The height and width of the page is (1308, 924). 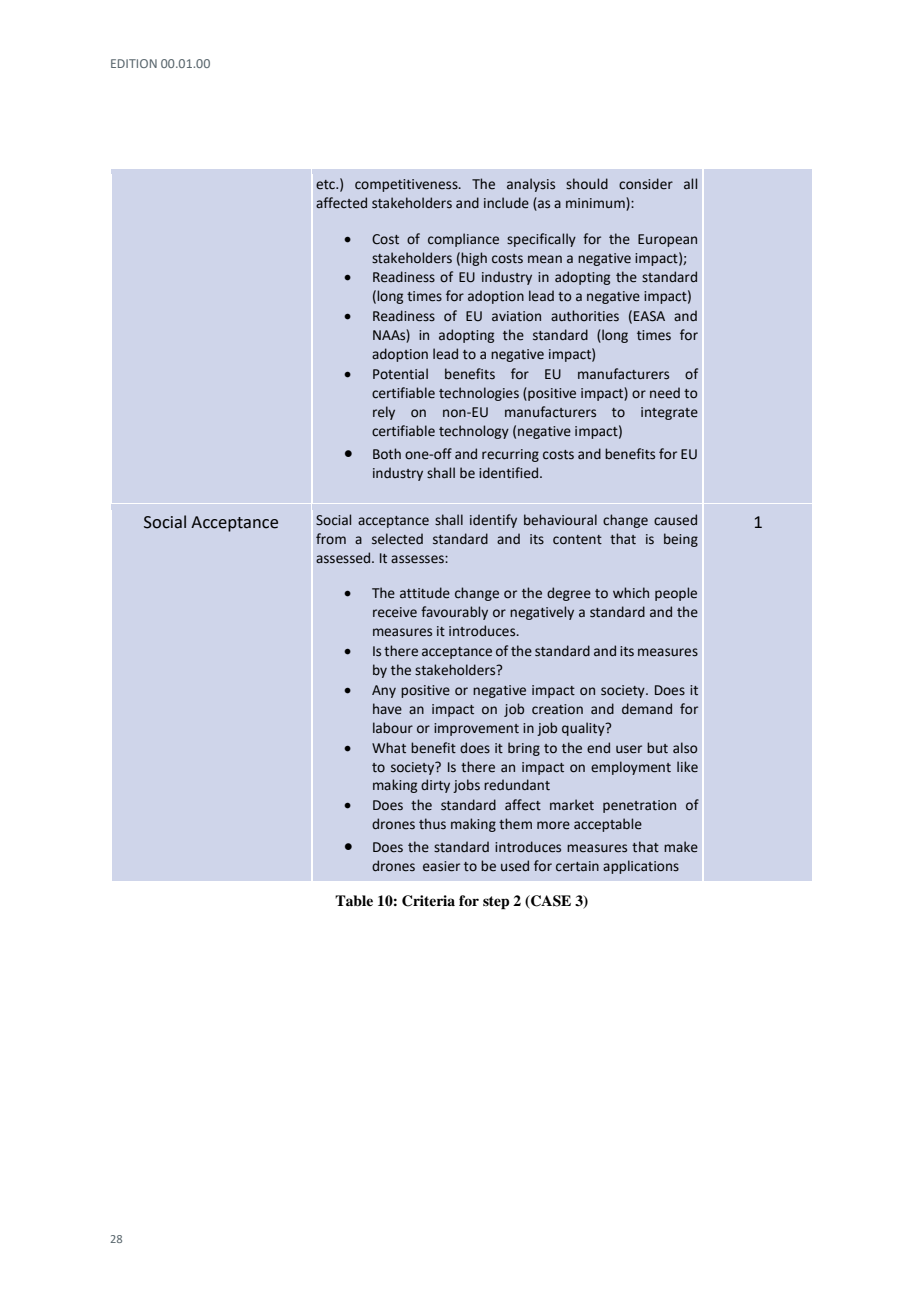 What do you see at coordinates (560, 520) in the page?
I see `behavioural` at bounding box center [560, 520].
